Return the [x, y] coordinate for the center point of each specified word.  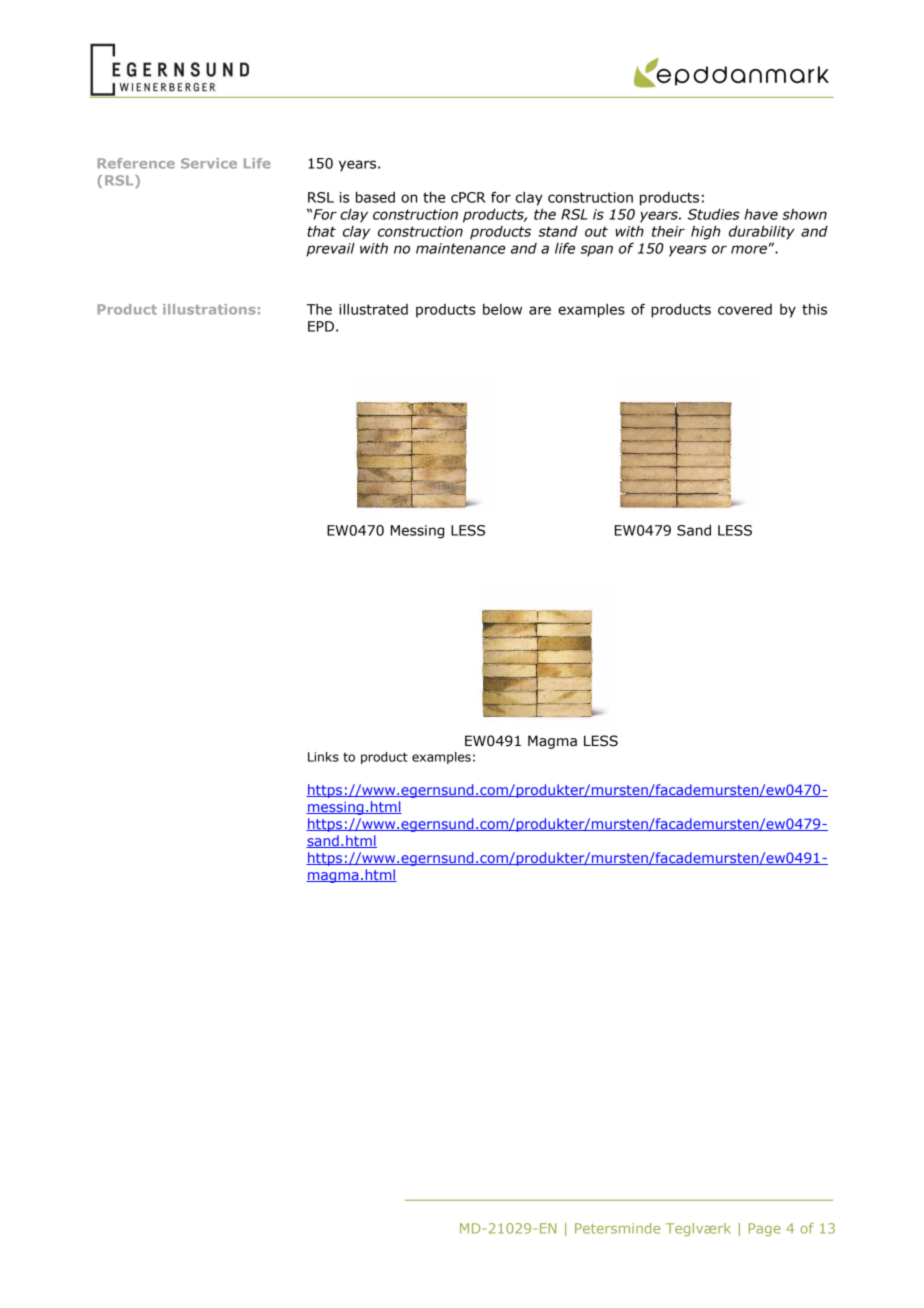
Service [209, 163]
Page [765, 1229]
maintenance [460, 248]
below [502, 309]
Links [323, 757]
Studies [714, 214]
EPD [321, 326]
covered [745, 309]
